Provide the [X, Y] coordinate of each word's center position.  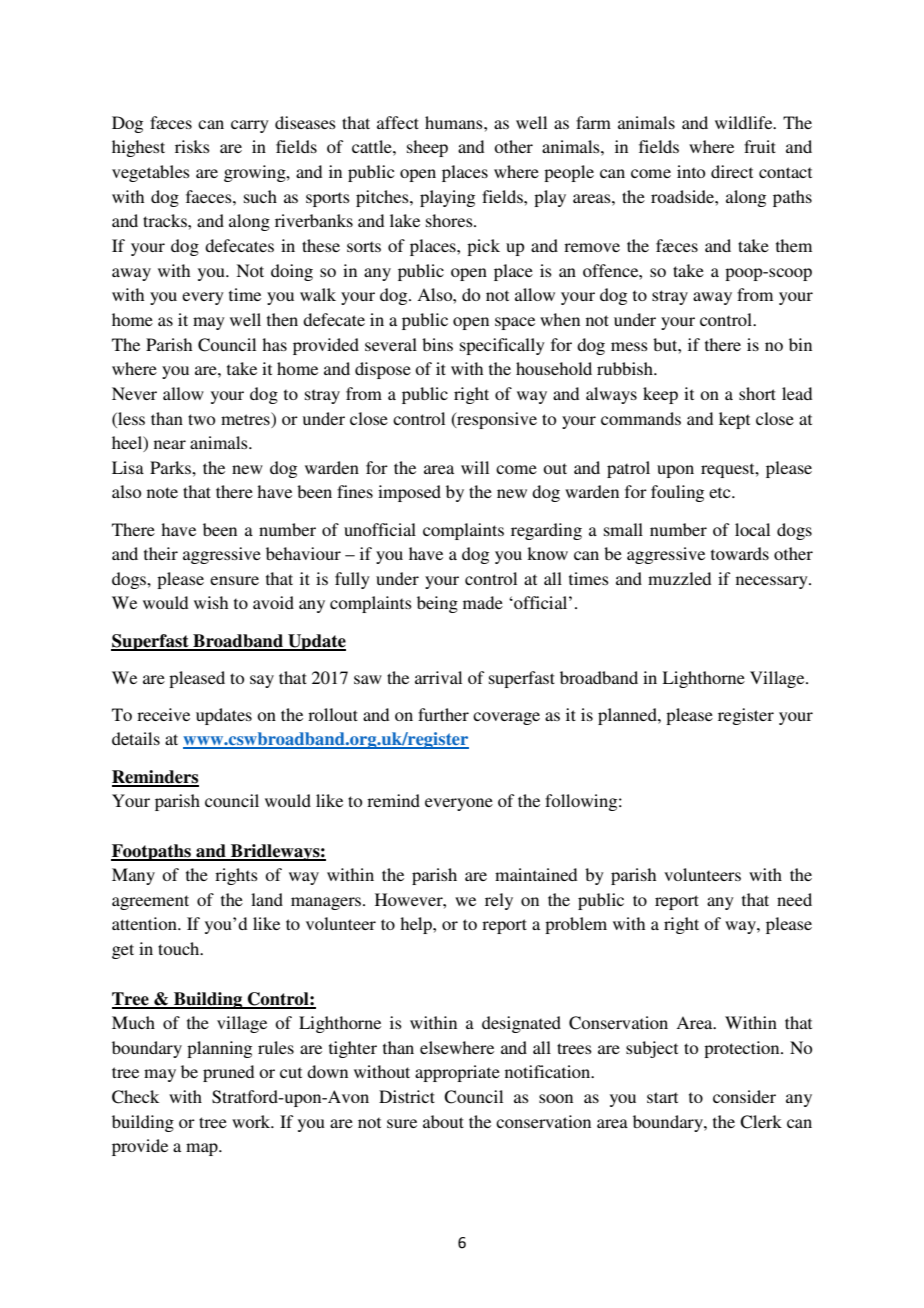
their [161, 553]
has [274, 344]
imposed [409, 493]
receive [163, 714]
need [794, 899]
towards [740, 553]
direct [732, 171]
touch [180, 948]
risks [192, 146]
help [417, 925]
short [757, 393]
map [203, 1149]
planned [628, 716]
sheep [427, 148]
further [443, 714]
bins [437, 344]
